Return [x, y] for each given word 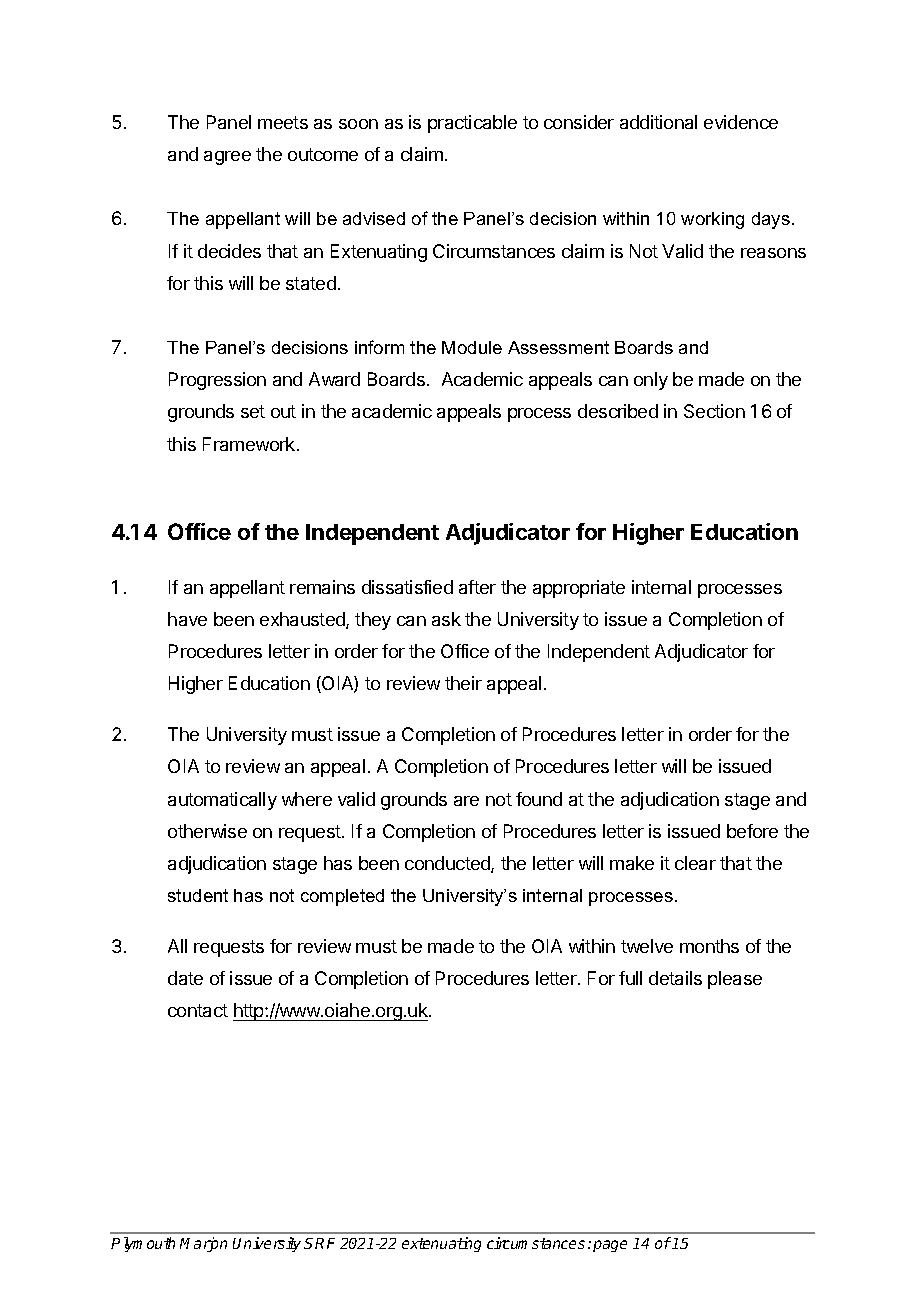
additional [658, 122]
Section [714, 411]
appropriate [579, 589]
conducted [448, 864]
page [610, 1246]
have [187, 619]
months [709, 946]
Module [472, 347]
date [185, 978]
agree [227, 158]
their [463, 683]
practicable [472, 124]
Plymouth [143, 1244]
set [253, 411]
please [735, 980]
